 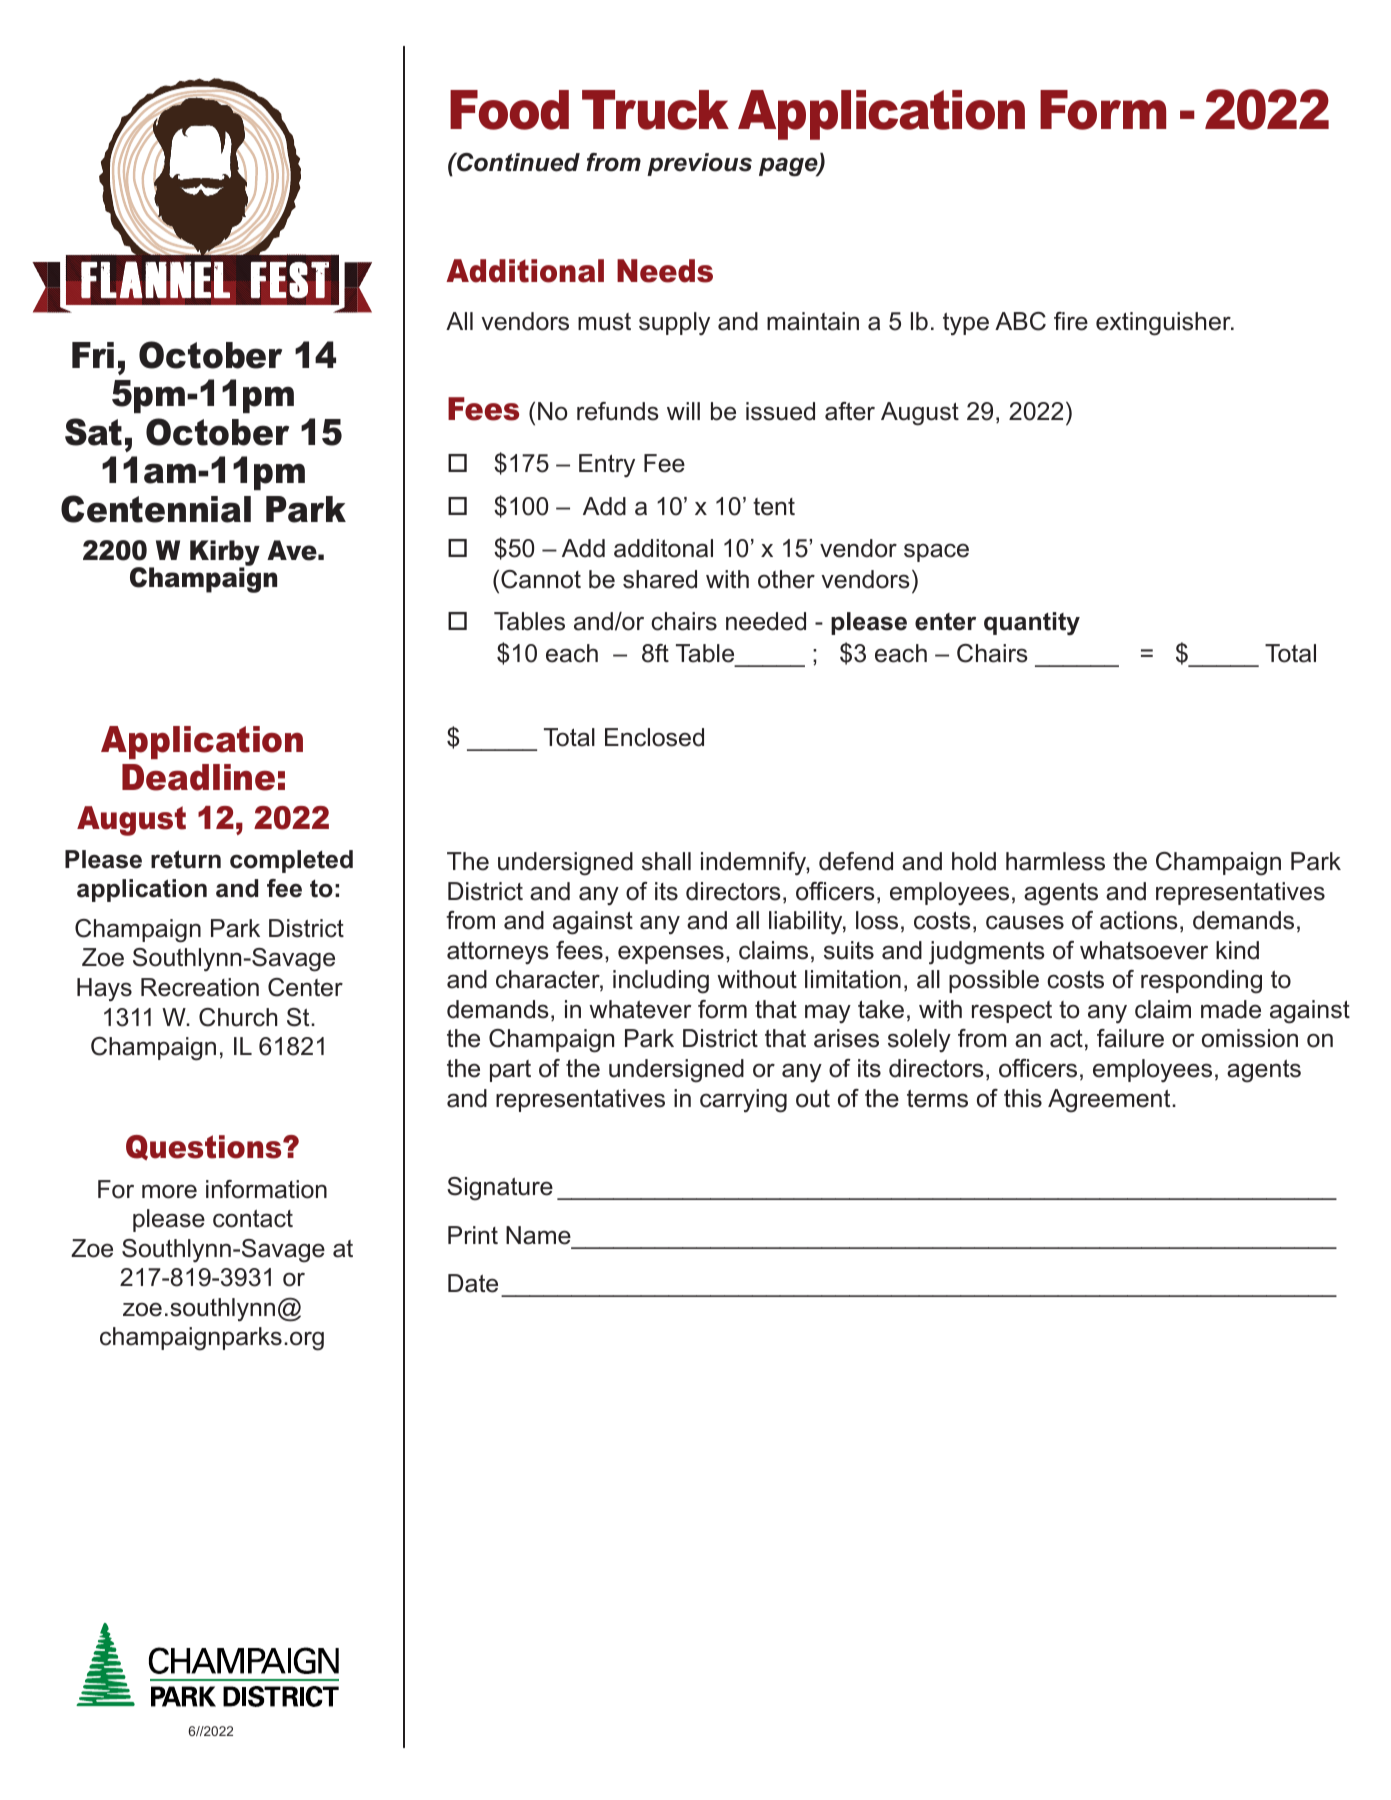 I want to click on Centennial, so click(x=156, y=509).
